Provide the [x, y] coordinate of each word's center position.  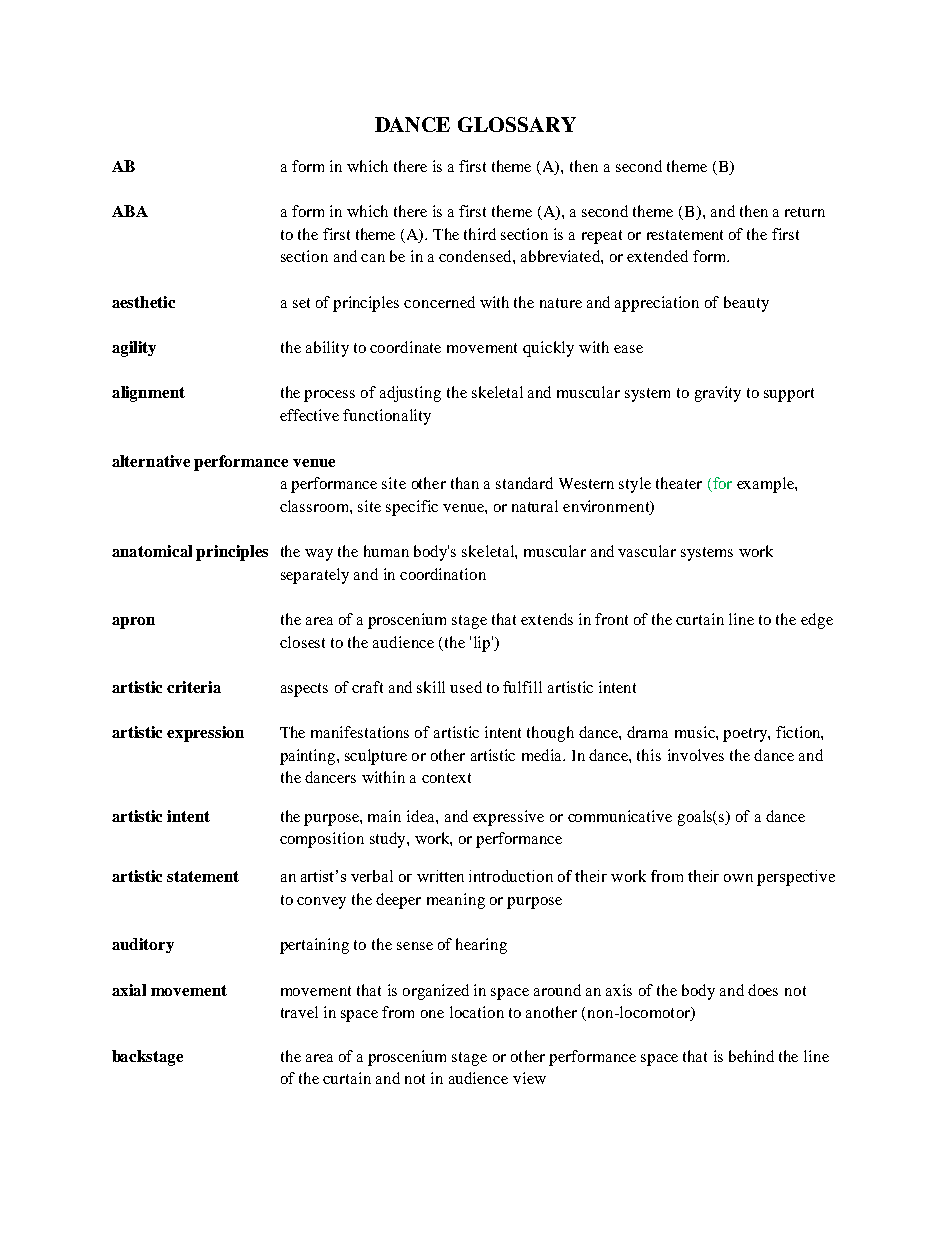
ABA [130, 211]
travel [299, 1012]
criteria [194, 687]
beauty [746, 304]
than [465, 483]
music [696, 732]
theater [679, 483]
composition [322, 840]
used [466, 687]
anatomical [152, 551]
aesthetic [143, 302]
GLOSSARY [517, 124]
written [440, 876]
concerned [439, 302]
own [738, 878]
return [805, 212]
